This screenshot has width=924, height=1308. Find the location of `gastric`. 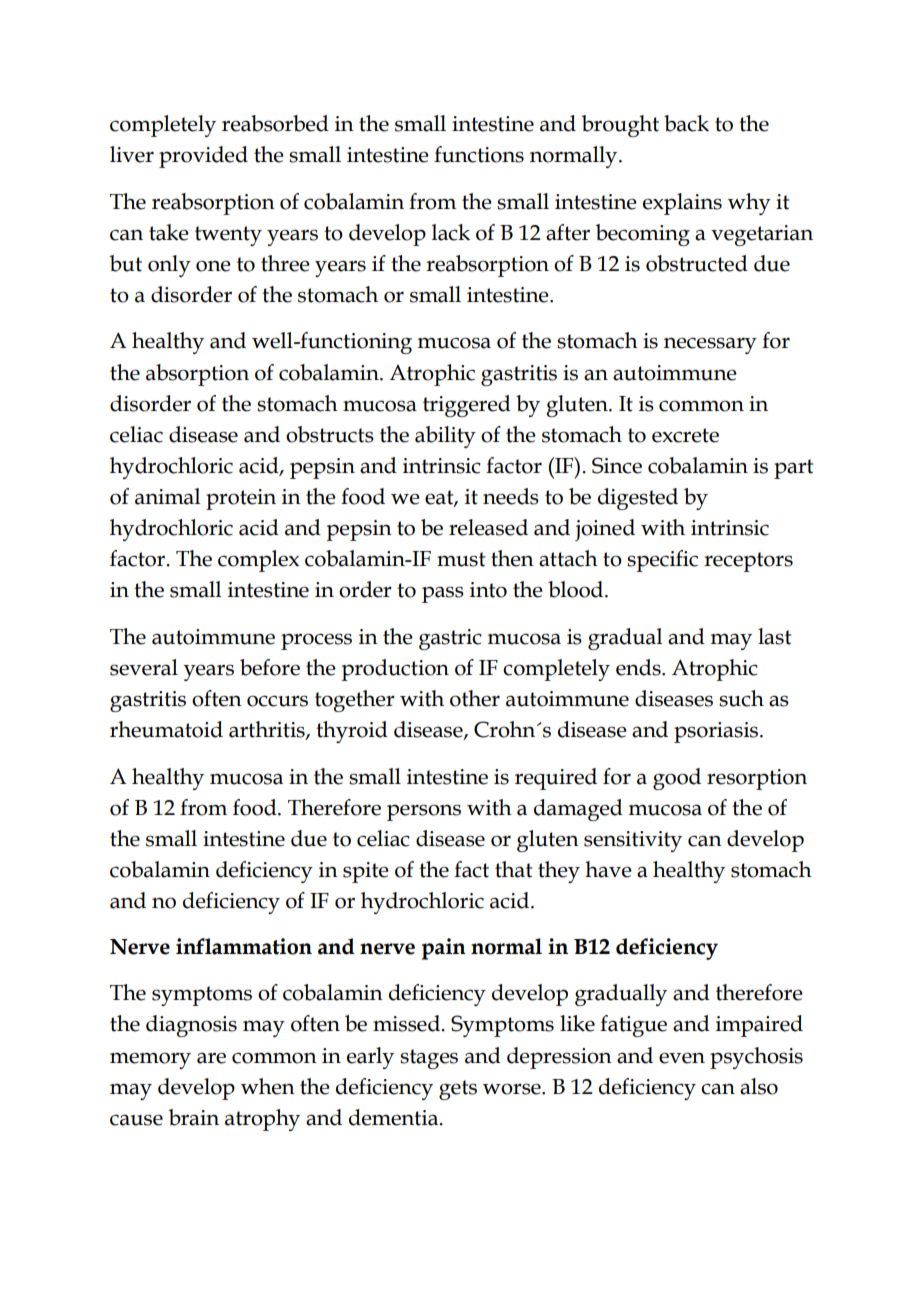

gastric is located at coordinates (450, 639).
